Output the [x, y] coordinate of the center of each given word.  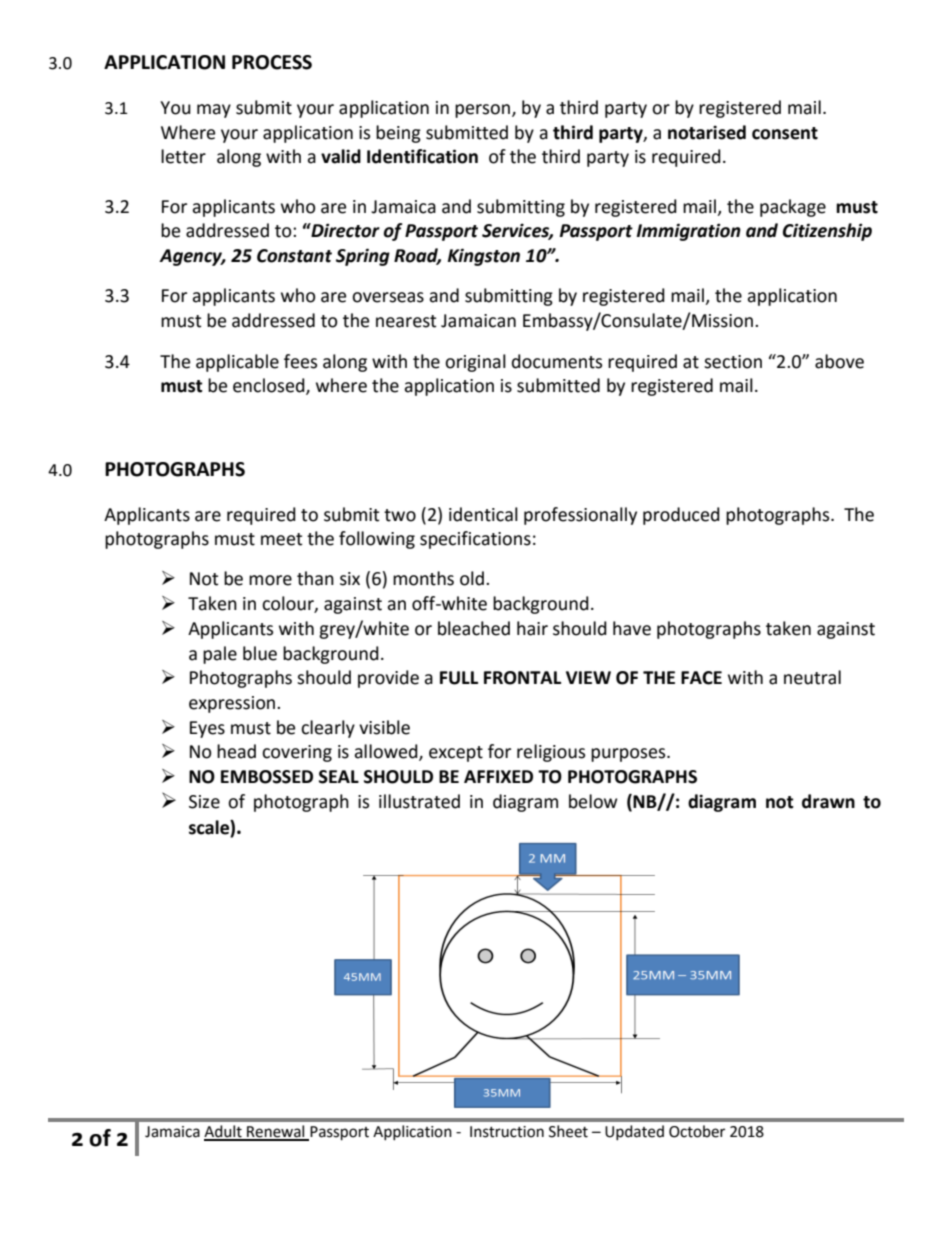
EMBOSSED [267, 777]
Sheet [568, 1131]
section [733, 362]
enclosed [270, 386]
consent [785, 133]
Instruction [507, 1132]
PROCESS [272, 62]
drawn [828, 801]
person [482, 111]
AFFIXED [498, 776]
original [475, 363]
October [697, 1131]
